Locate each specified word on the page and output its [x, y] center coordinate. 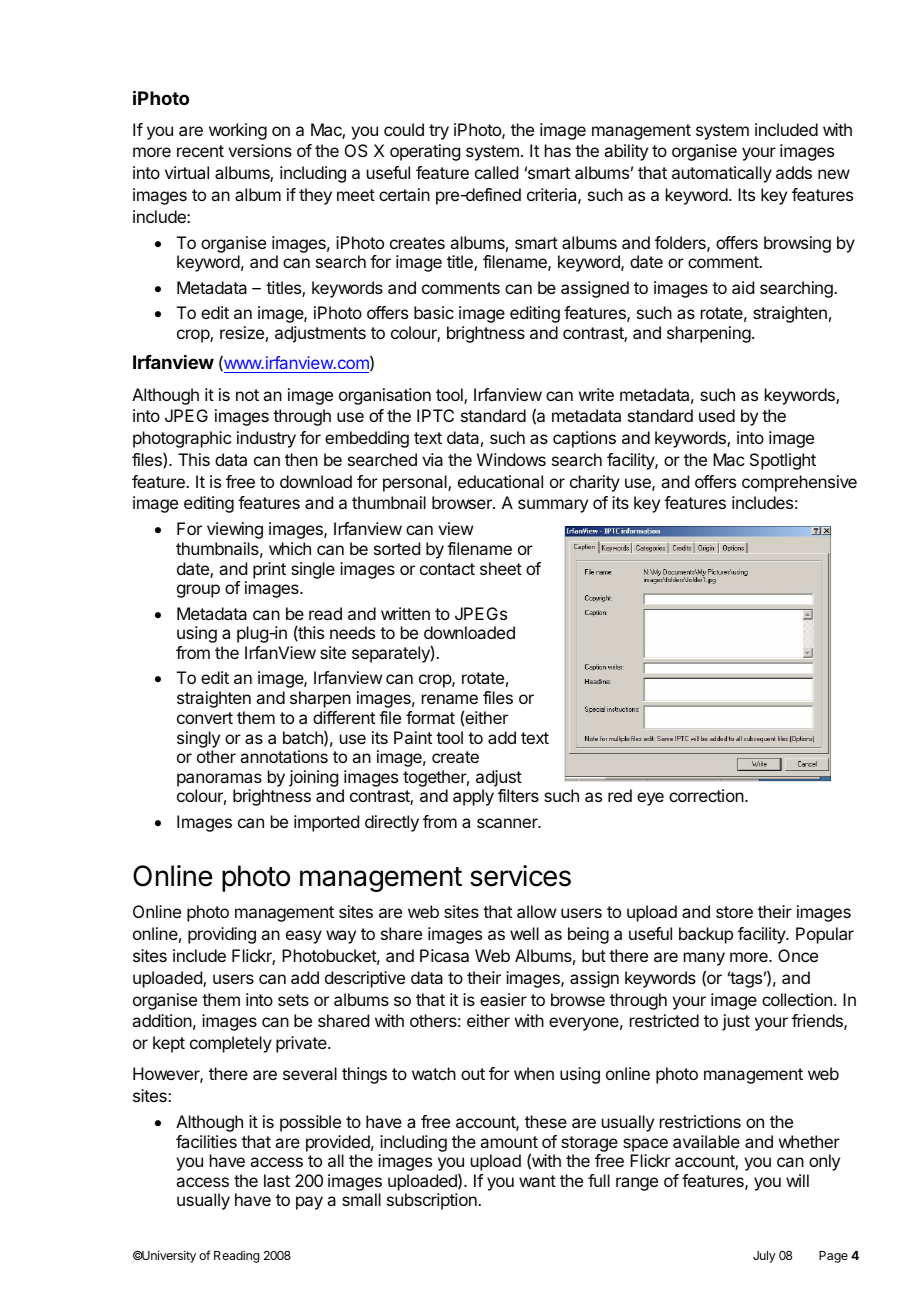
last [277, 1180]
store [734, 912]
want [537, 1181]
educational [500, 481]
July [764, 1257]
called [496, 172]
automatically [722, 174]
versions [260, 150]
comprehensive [799, 483]
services [520, 876]
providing [222, 935]
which [290, 548]
